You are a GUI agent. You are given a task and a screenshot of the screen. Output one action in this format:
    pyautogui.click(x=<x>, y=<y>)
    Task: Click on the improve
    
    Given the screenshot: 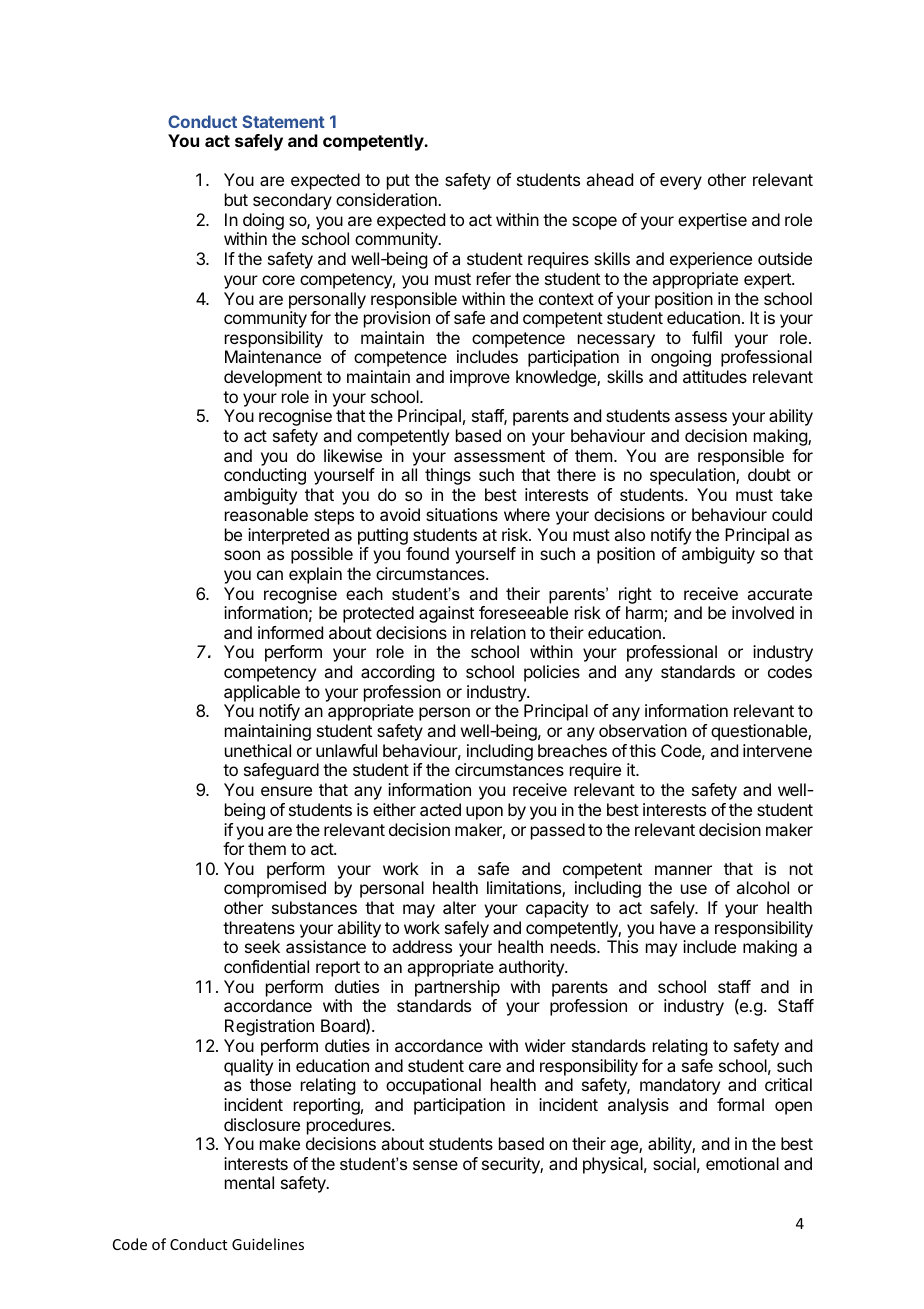 What is the action you would take?
    pyautogui.click(x=480, y=378)
